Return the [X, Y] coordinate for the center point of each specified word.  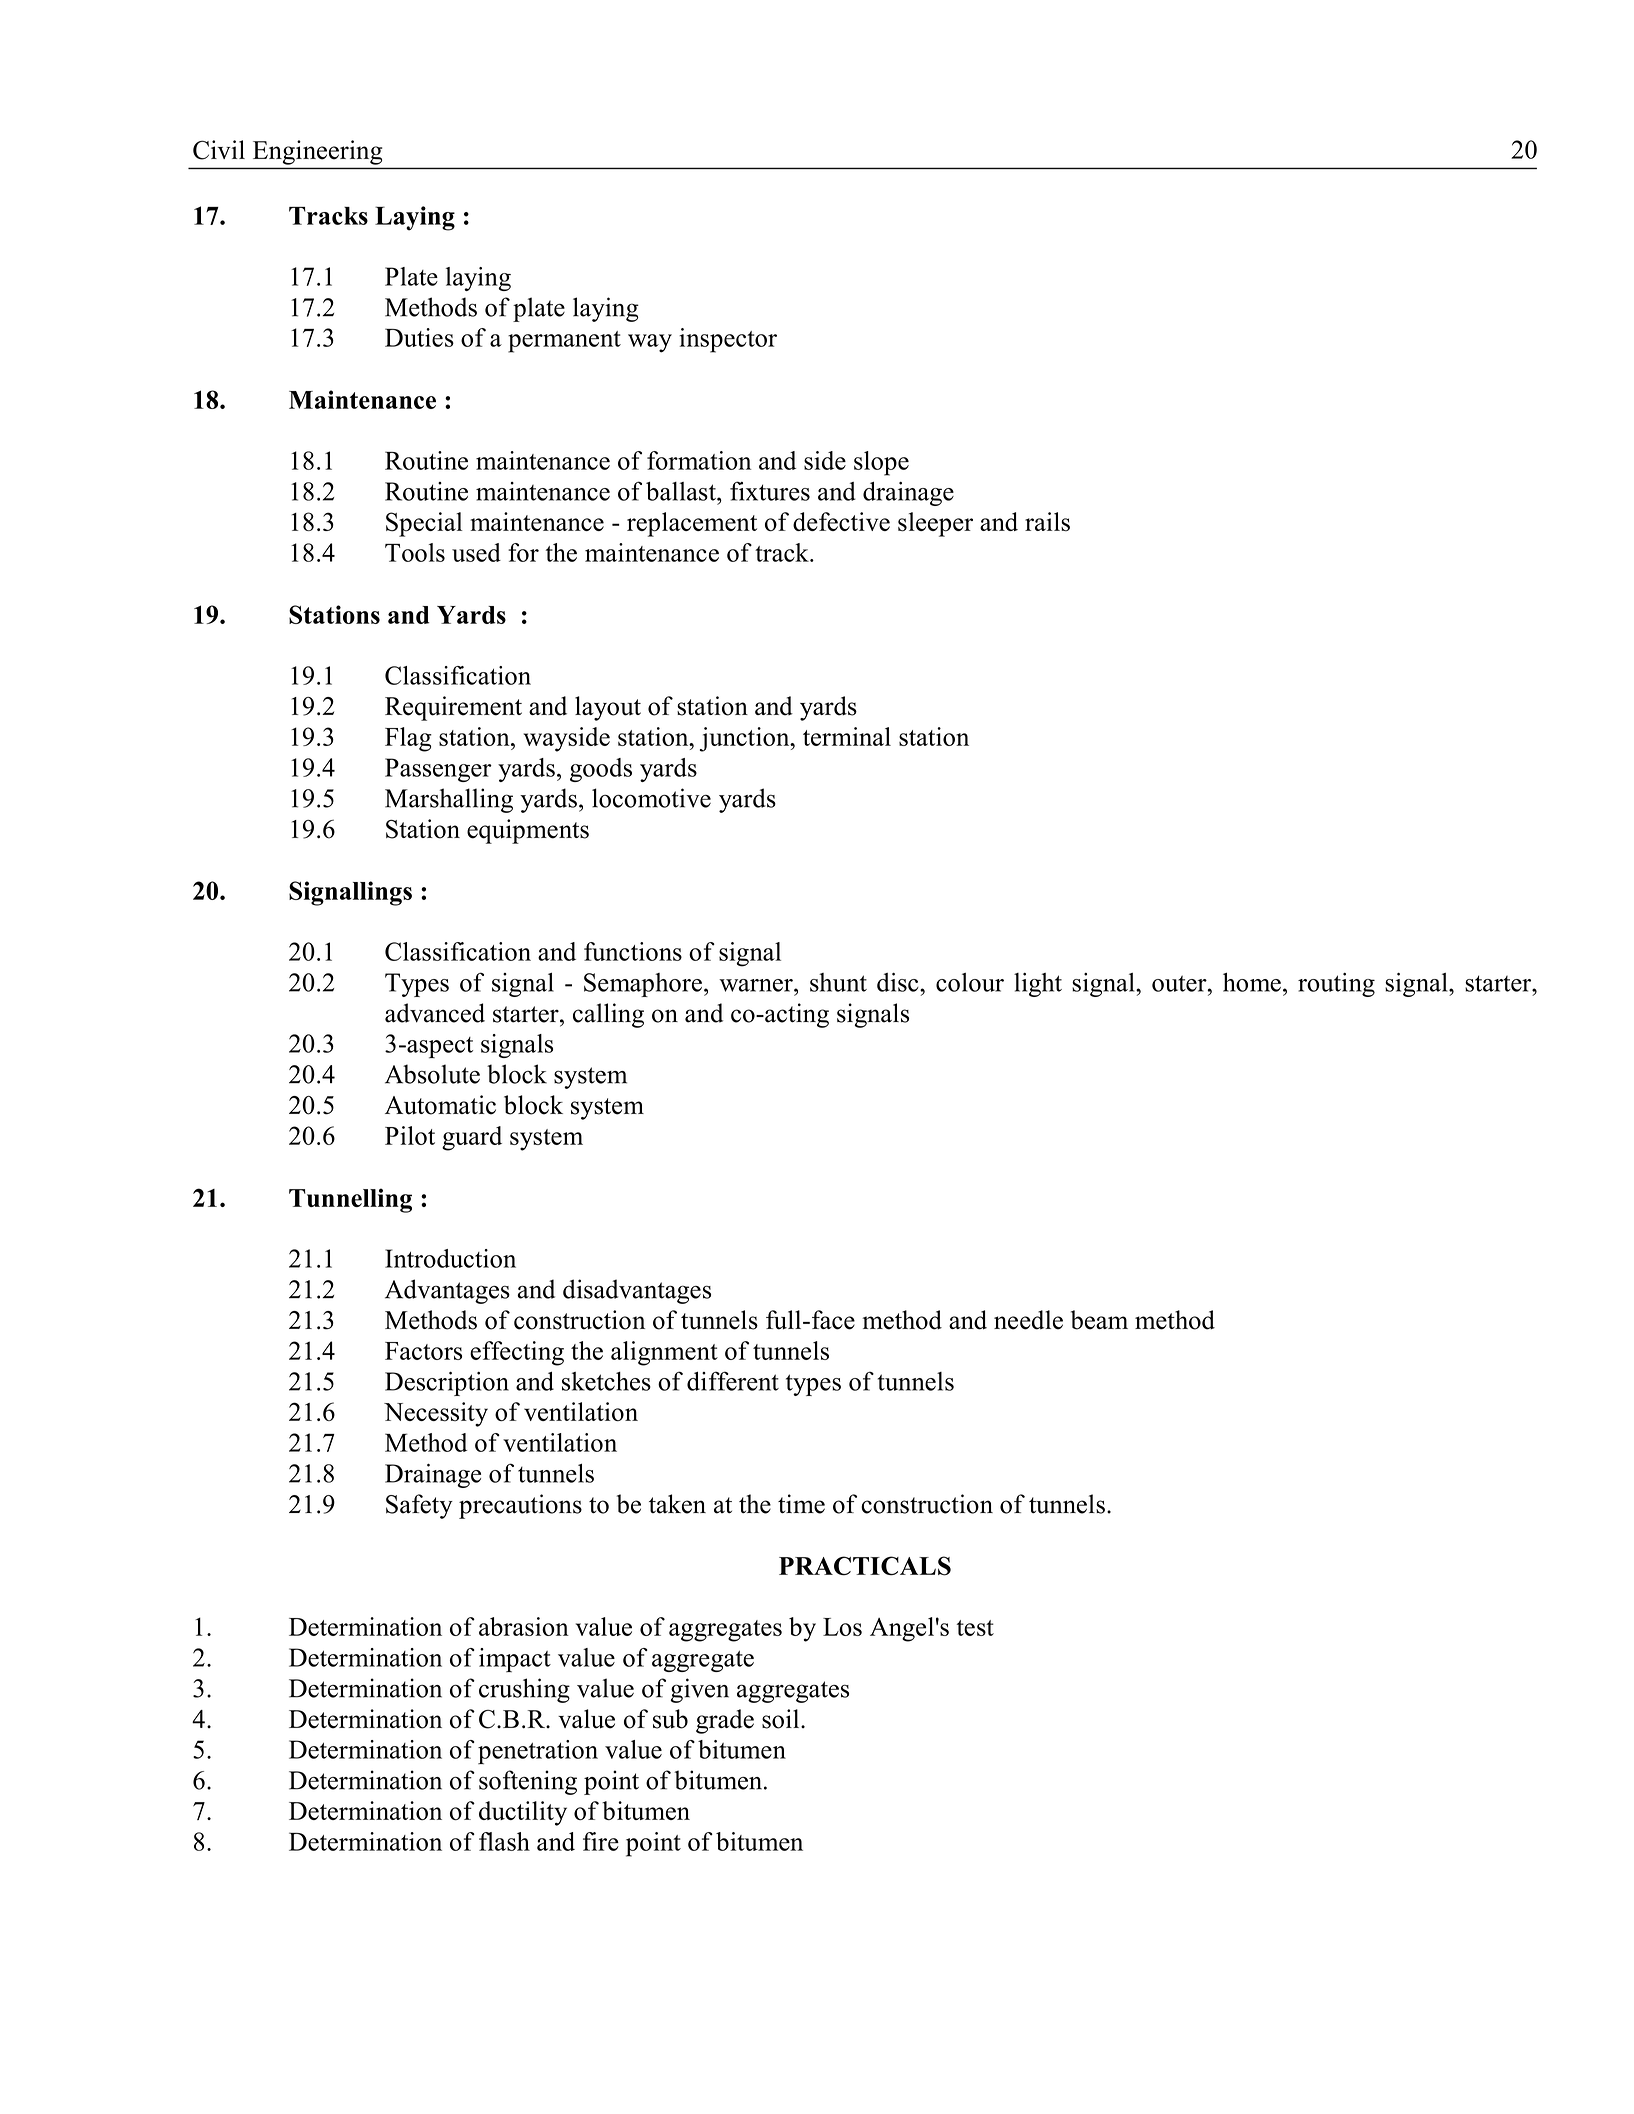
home [1252, 982]
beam [1099, 1320]
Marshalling [449, 800]
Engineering [317, 152]
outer [1180, 983]
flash [504, 1841]
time [801, 1504]
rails [1047, 521]
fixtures [770, 491]
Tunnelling [350, 1200]
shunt [838, 982]
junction [746, 739]
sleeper [935, 524]
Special [424, 524]
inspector [728, 340]
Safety [419, 1506]
